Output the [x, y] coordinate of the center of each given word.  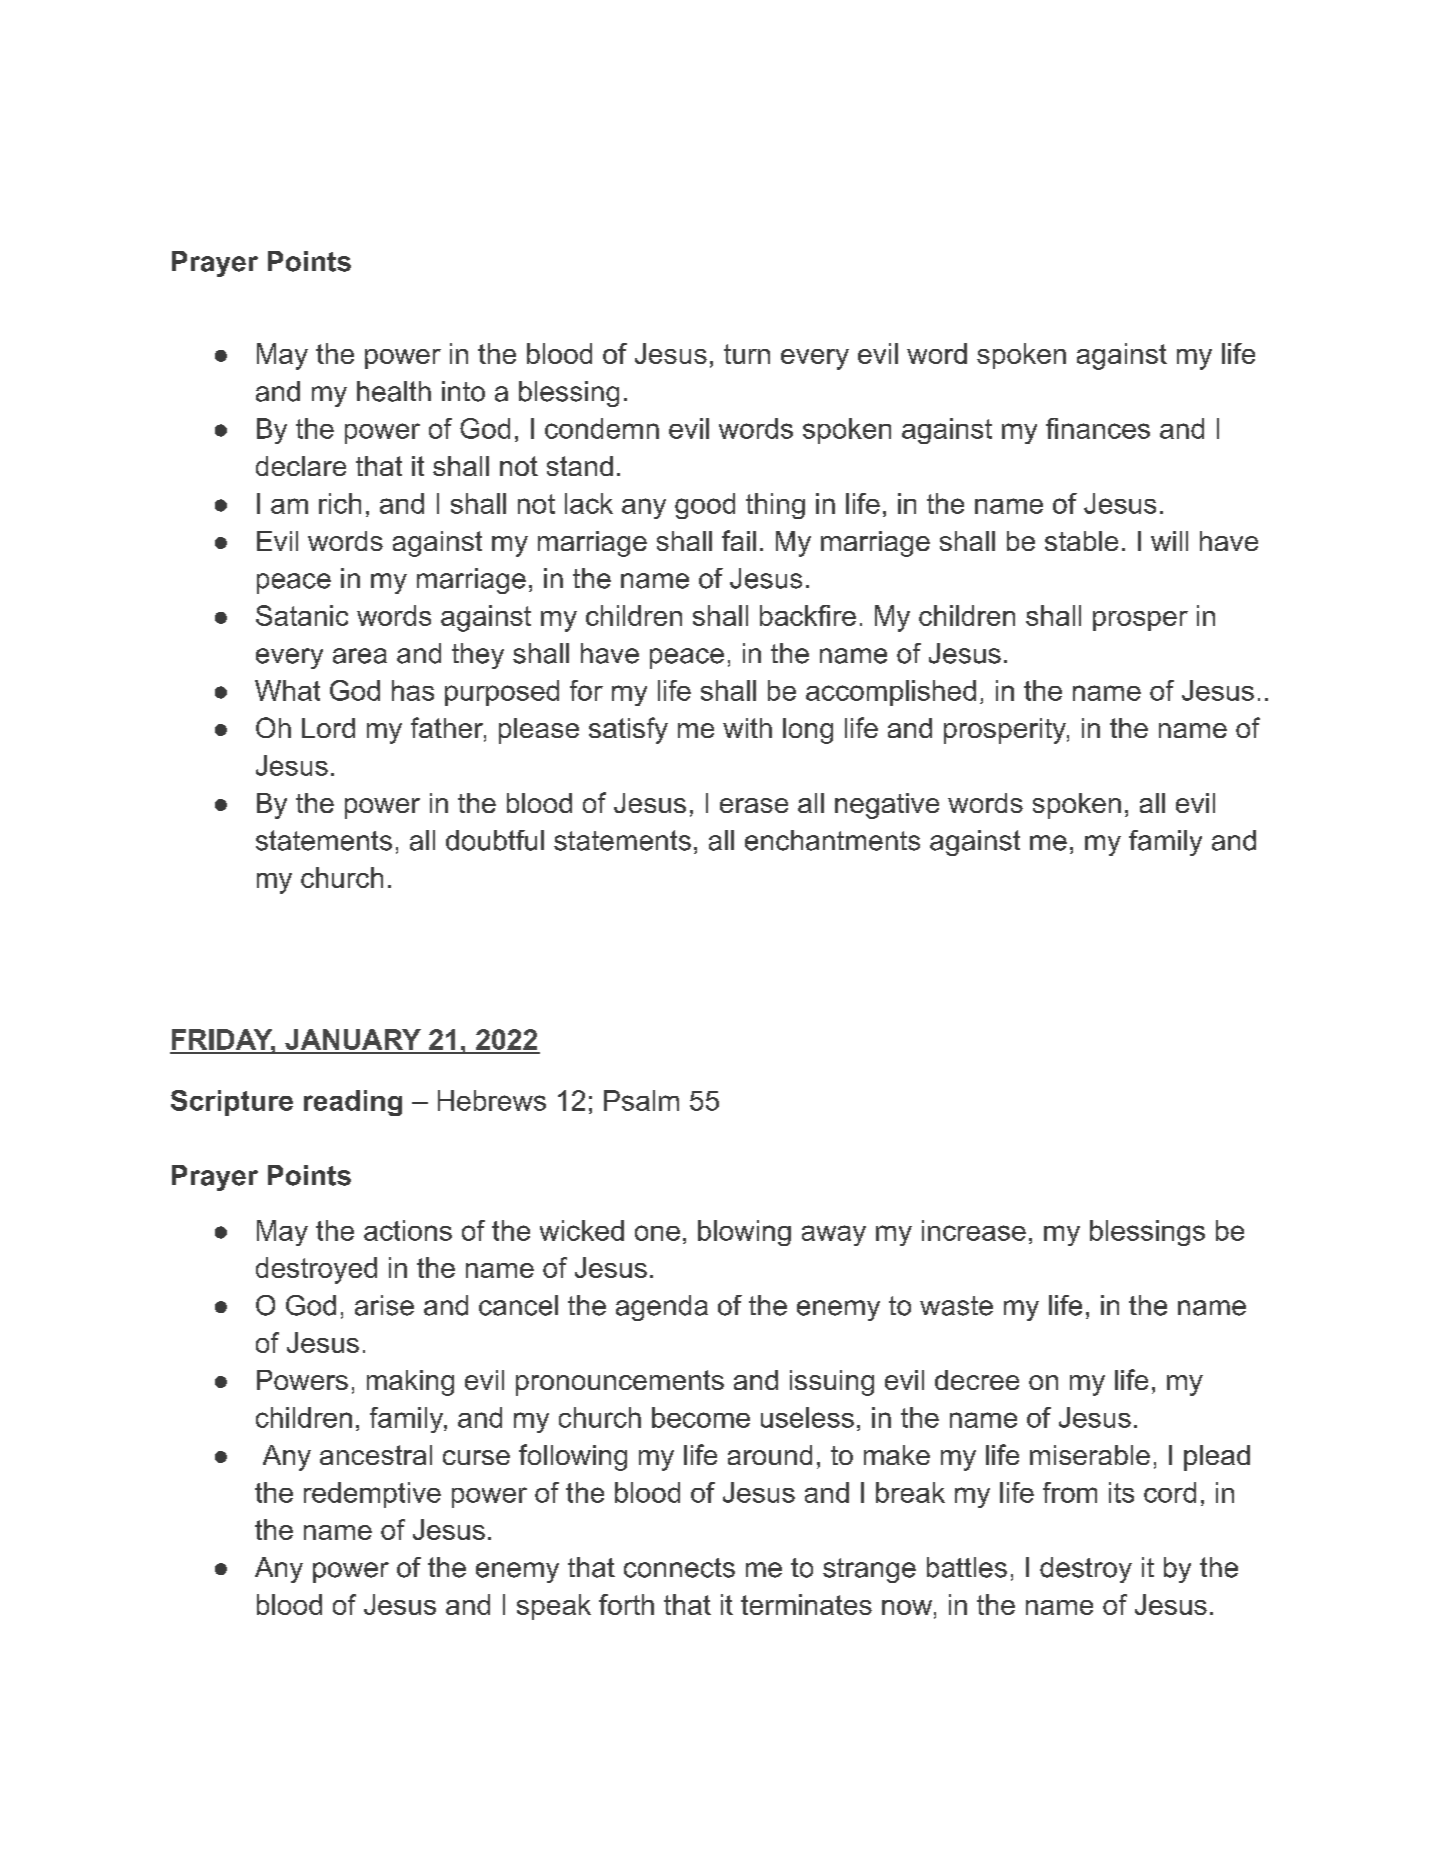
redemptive [372, 1495]
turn [747, 354]
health [394, 391]
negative [887, 806]
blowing [744, 1233]
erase [754, 805]
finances [1098, 428]
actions [408, 1230]
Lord [328, 728]
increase [974, 1230]
